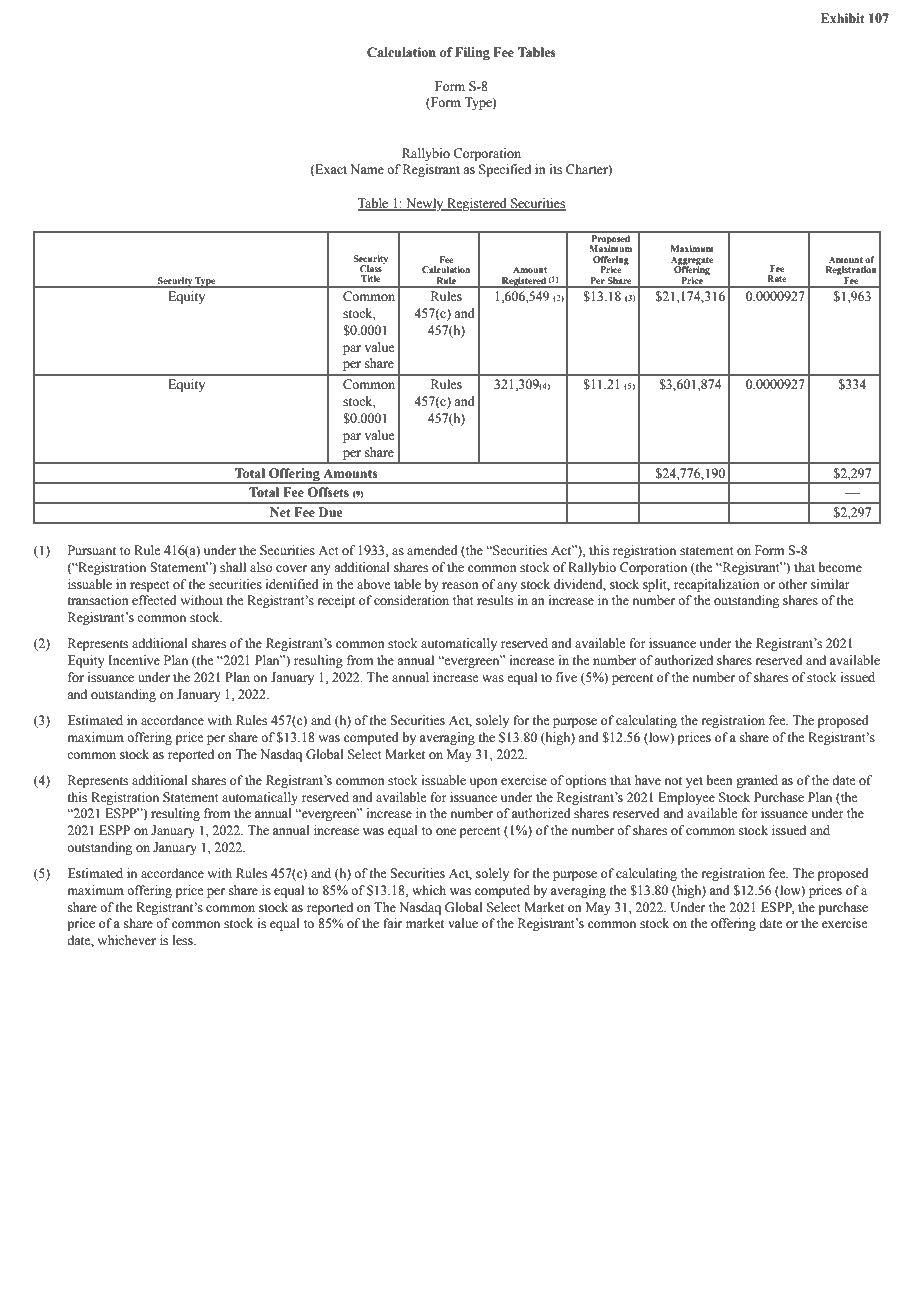  Describe the element at coordinates (280, 512) in the screenshot. I see `Net` at that location.
